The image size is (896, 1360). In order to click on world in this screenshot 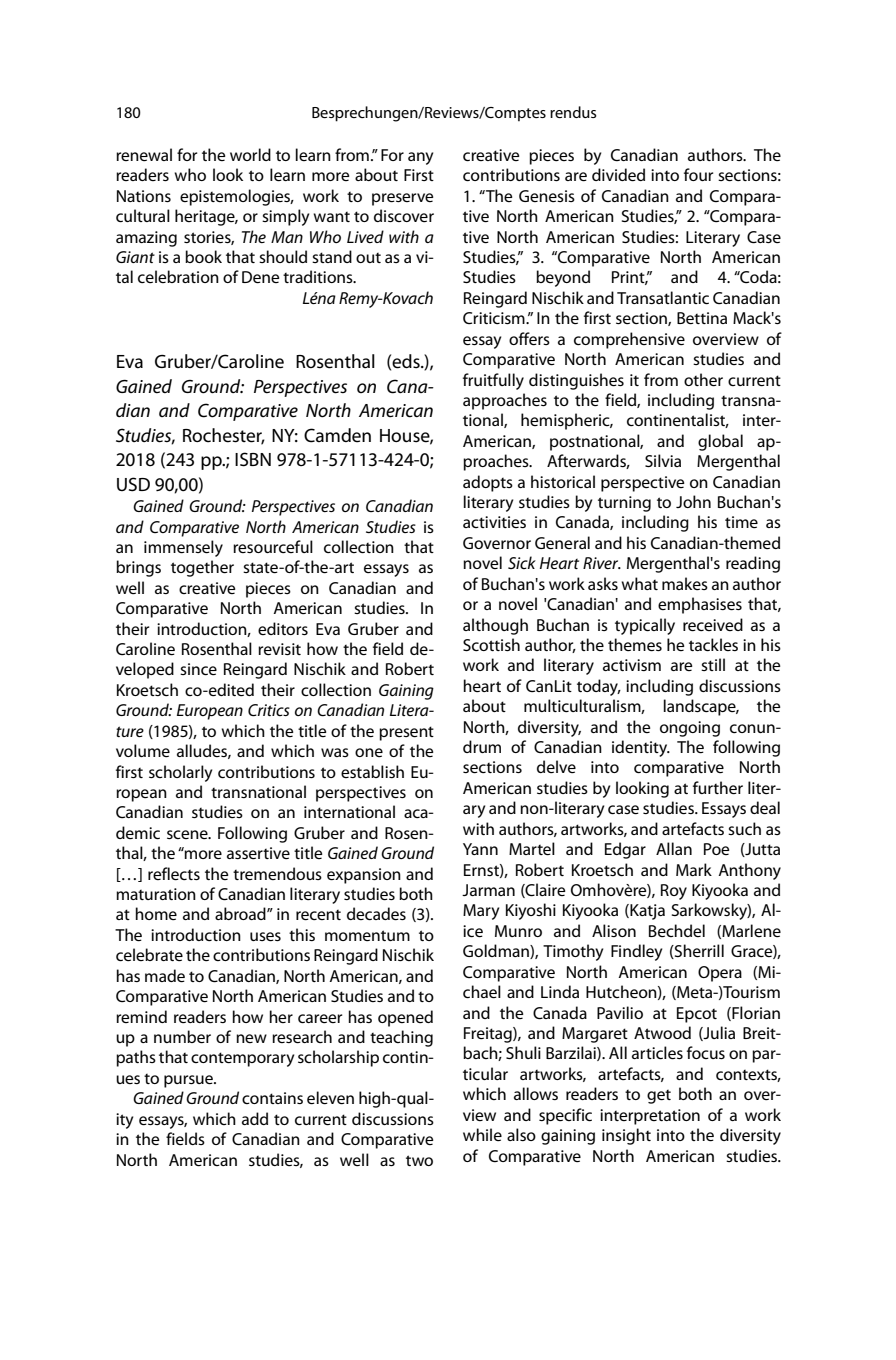, I will do `click(250, 154)`.
